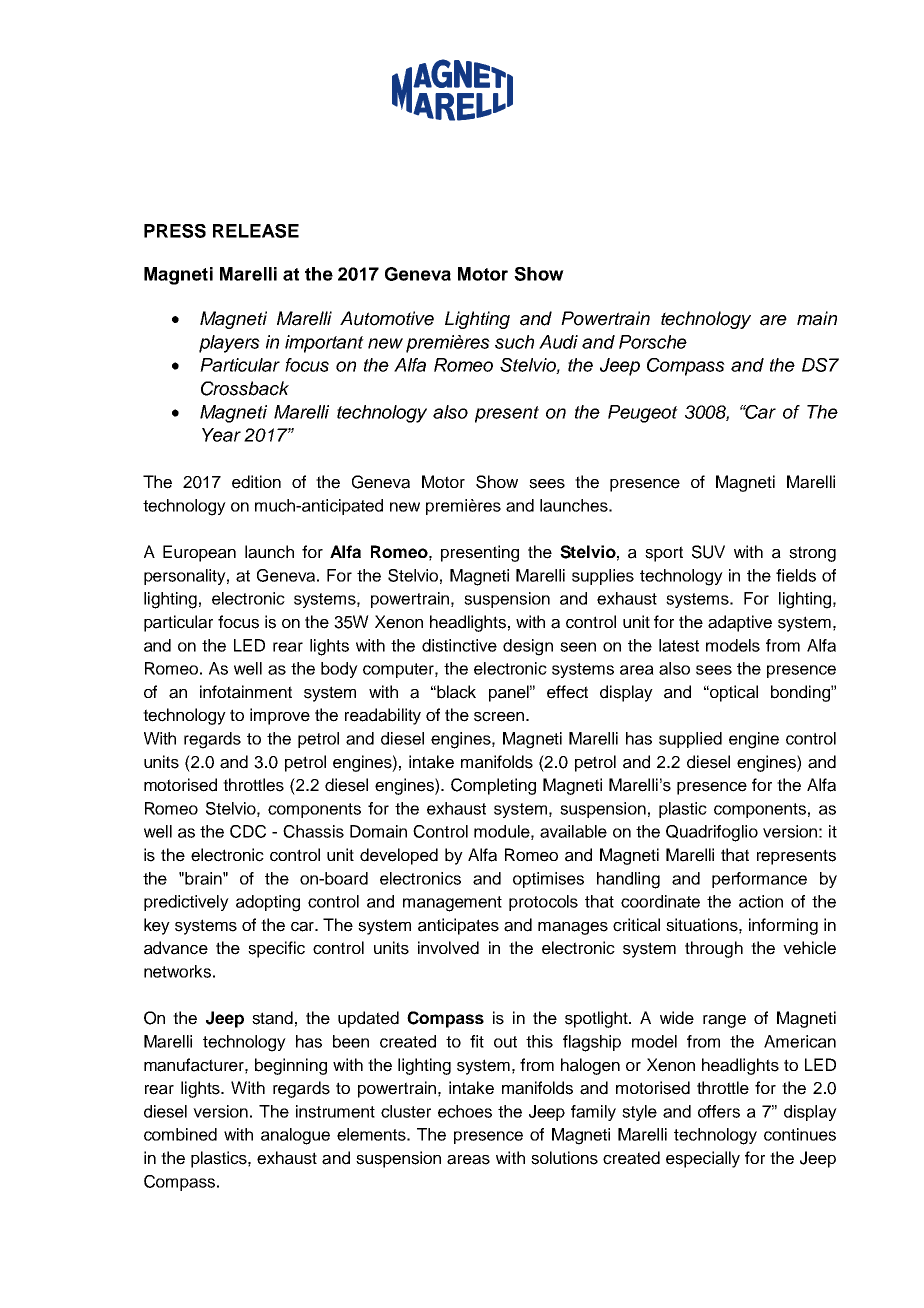  I want to click on performance, so click(759, 880).
